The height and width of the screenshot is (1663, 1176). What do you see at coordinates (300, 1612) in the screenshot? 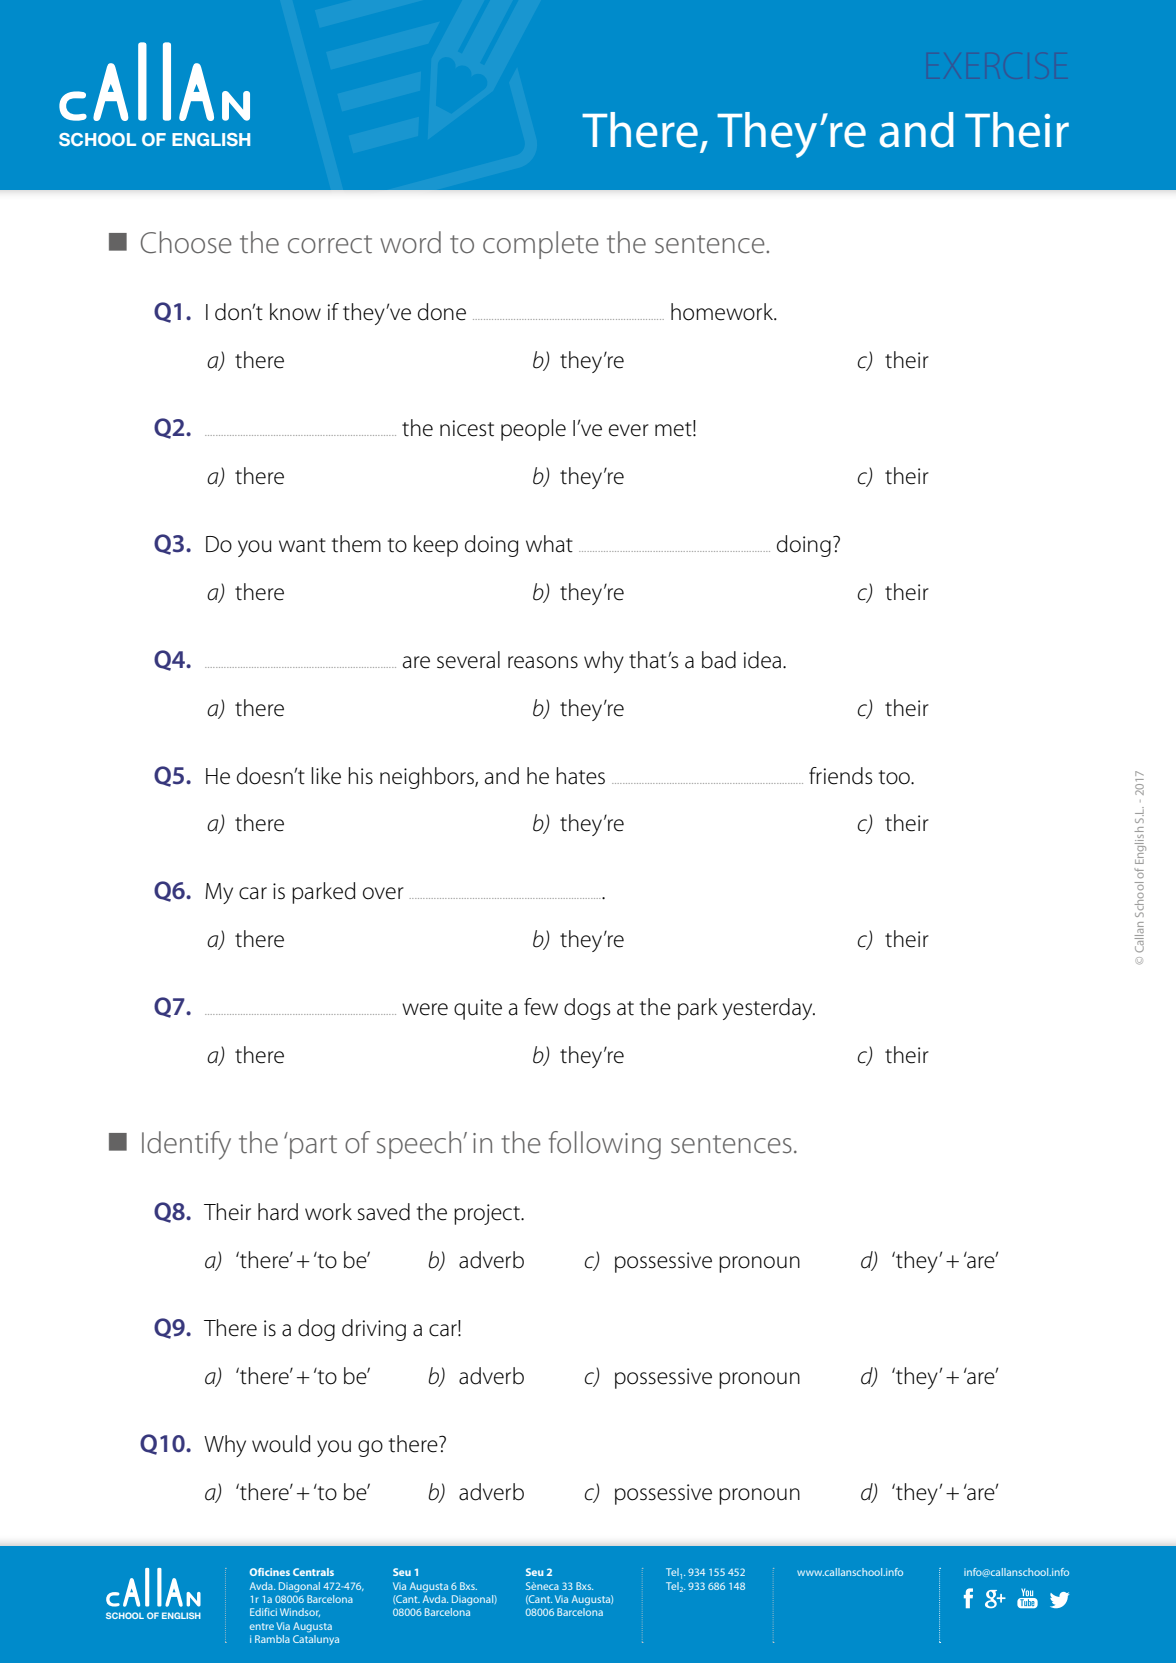
I see `Windsor` at bounding box center [300, 1612].
